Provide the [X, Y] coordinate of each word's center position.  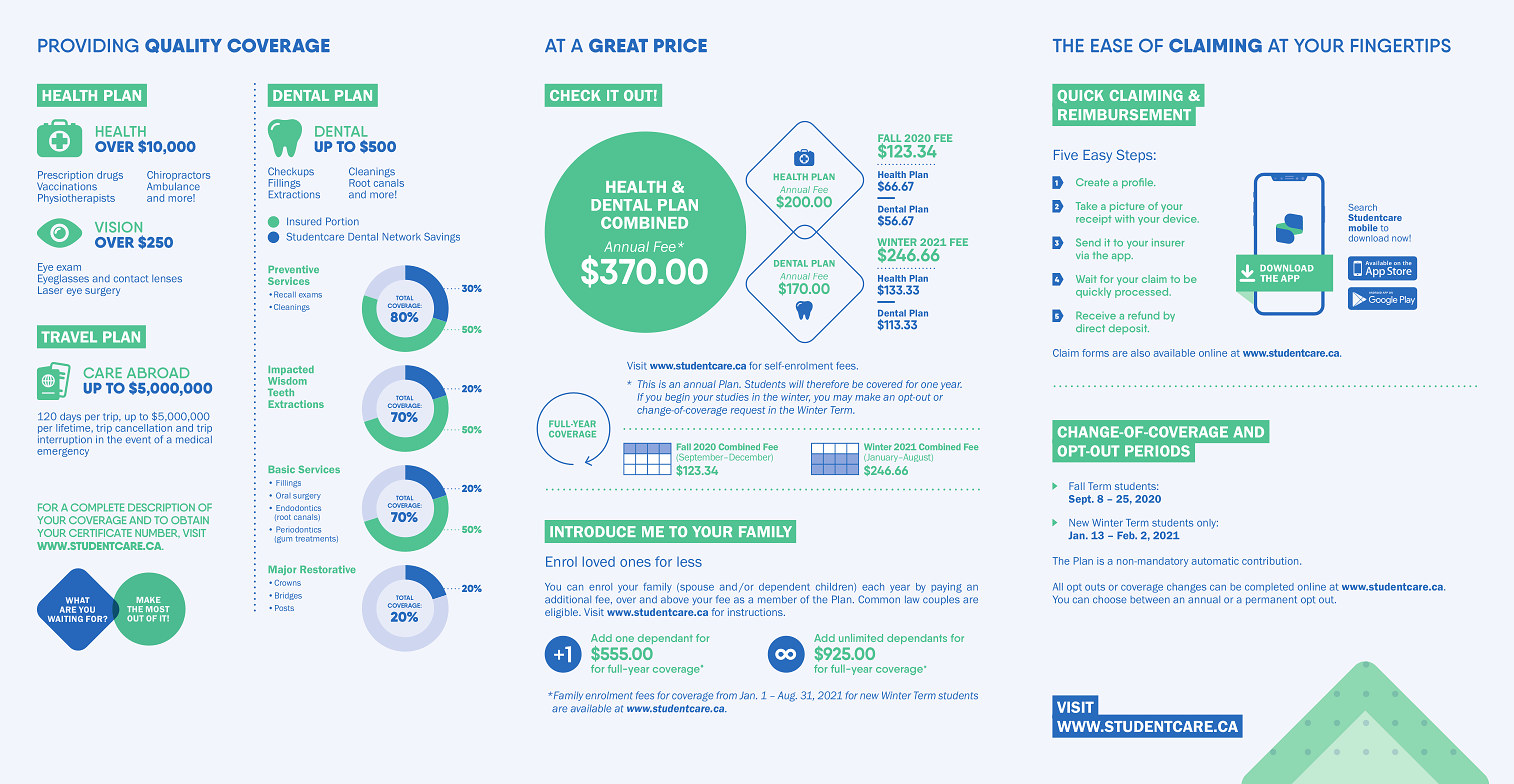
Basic [281, 469]
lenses [167, 279]
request [748, 411]
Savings [442, 238]
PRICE [680, 45]
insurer [1168, 242]
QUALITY [183, 45]
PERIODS [1157, 451]
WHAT [77, 600]
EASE [1112, 45]
